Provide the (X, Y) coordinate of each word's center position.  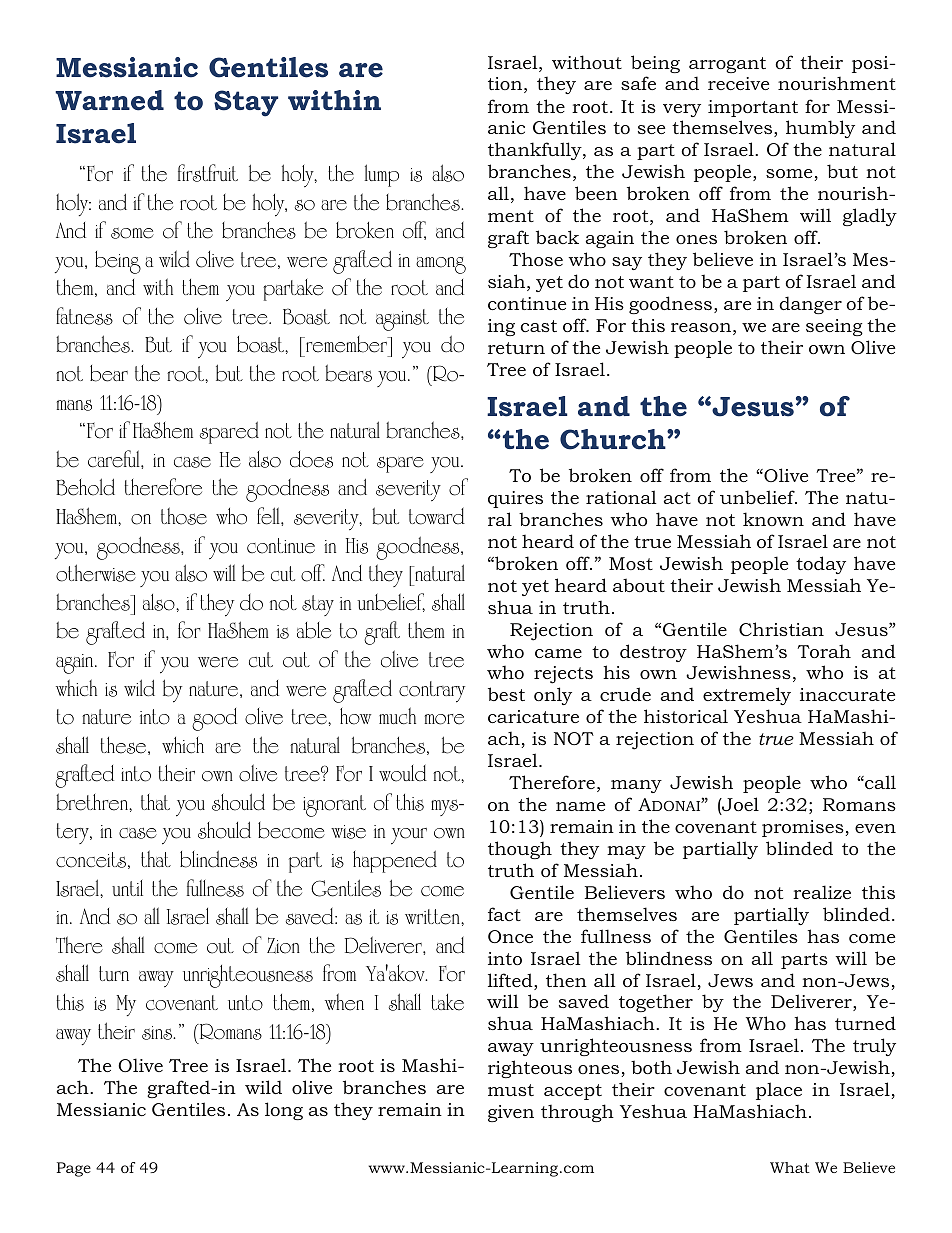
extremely (747, 696)
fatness (84, 316)
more (444, 719)
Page (74, 1169)
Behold (85, 487)
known (773, 519)
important (753, 108)
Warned (109, 100)
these (125, 746)
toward (437, 516)
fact (504, 914)
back (557, 237)
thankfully (536, 151)
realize (822, 892)
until (127, 888)
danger (810, 305)
